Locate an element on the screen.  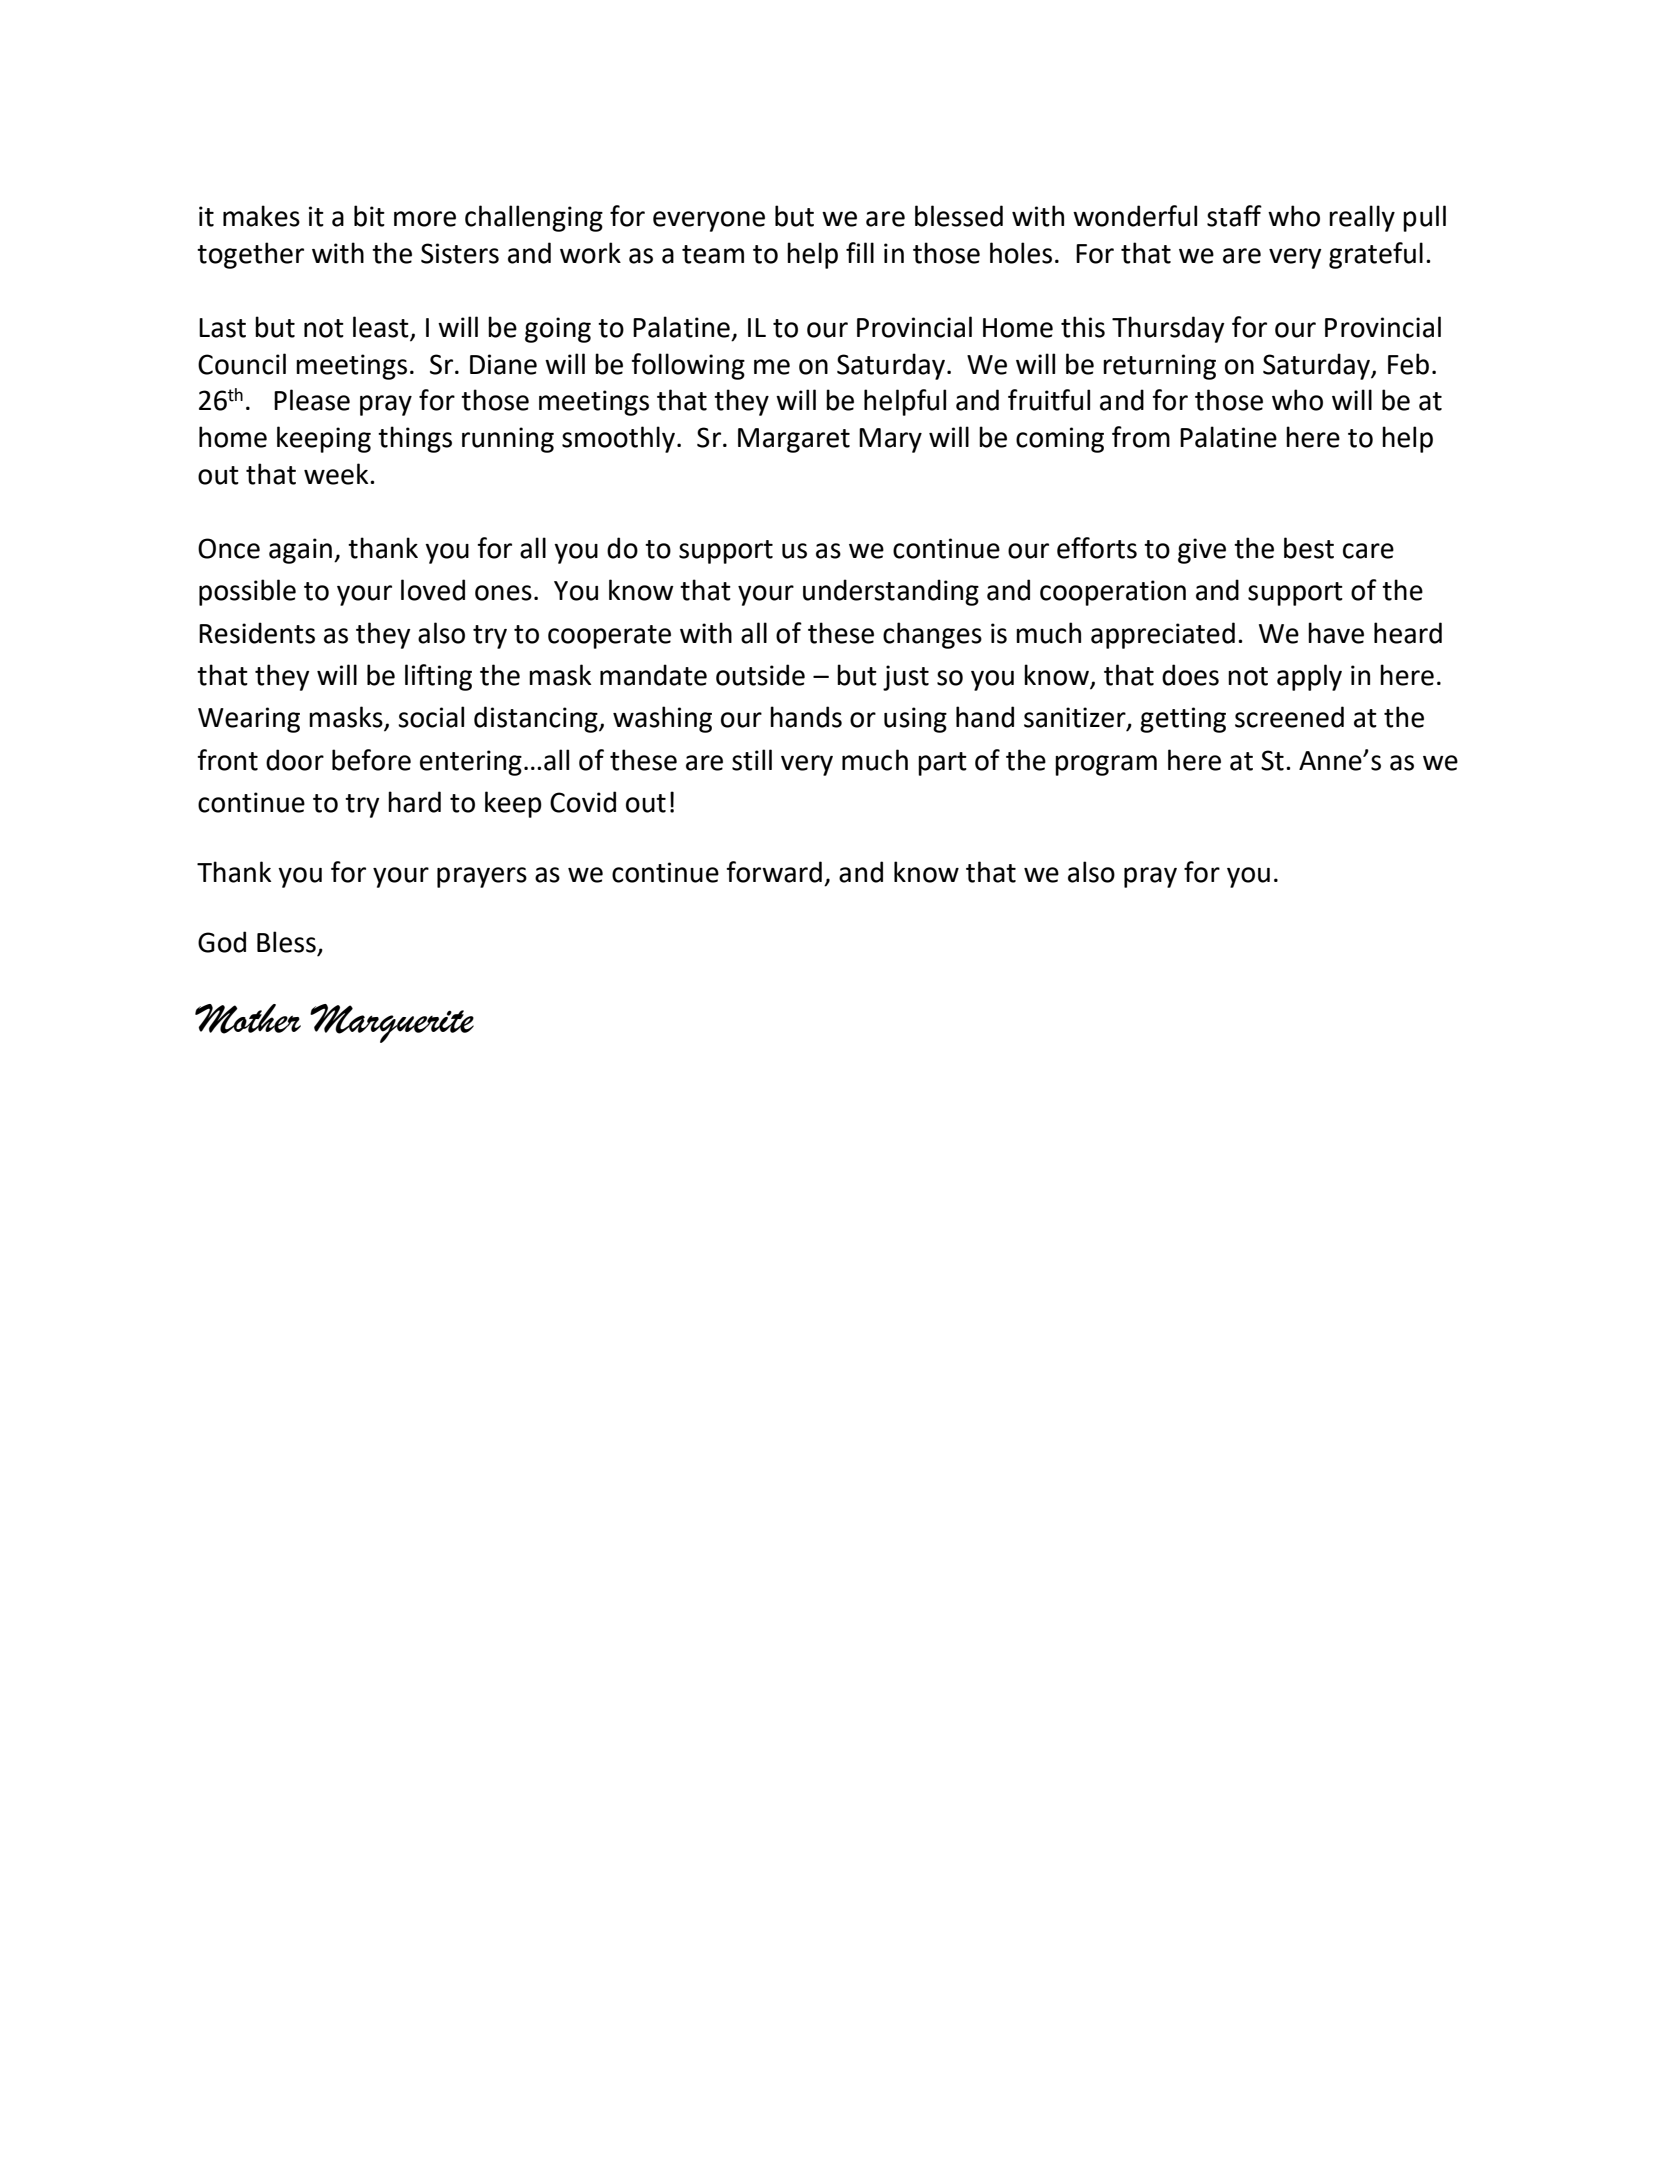
staff is located at coordinates (1234, 216).
